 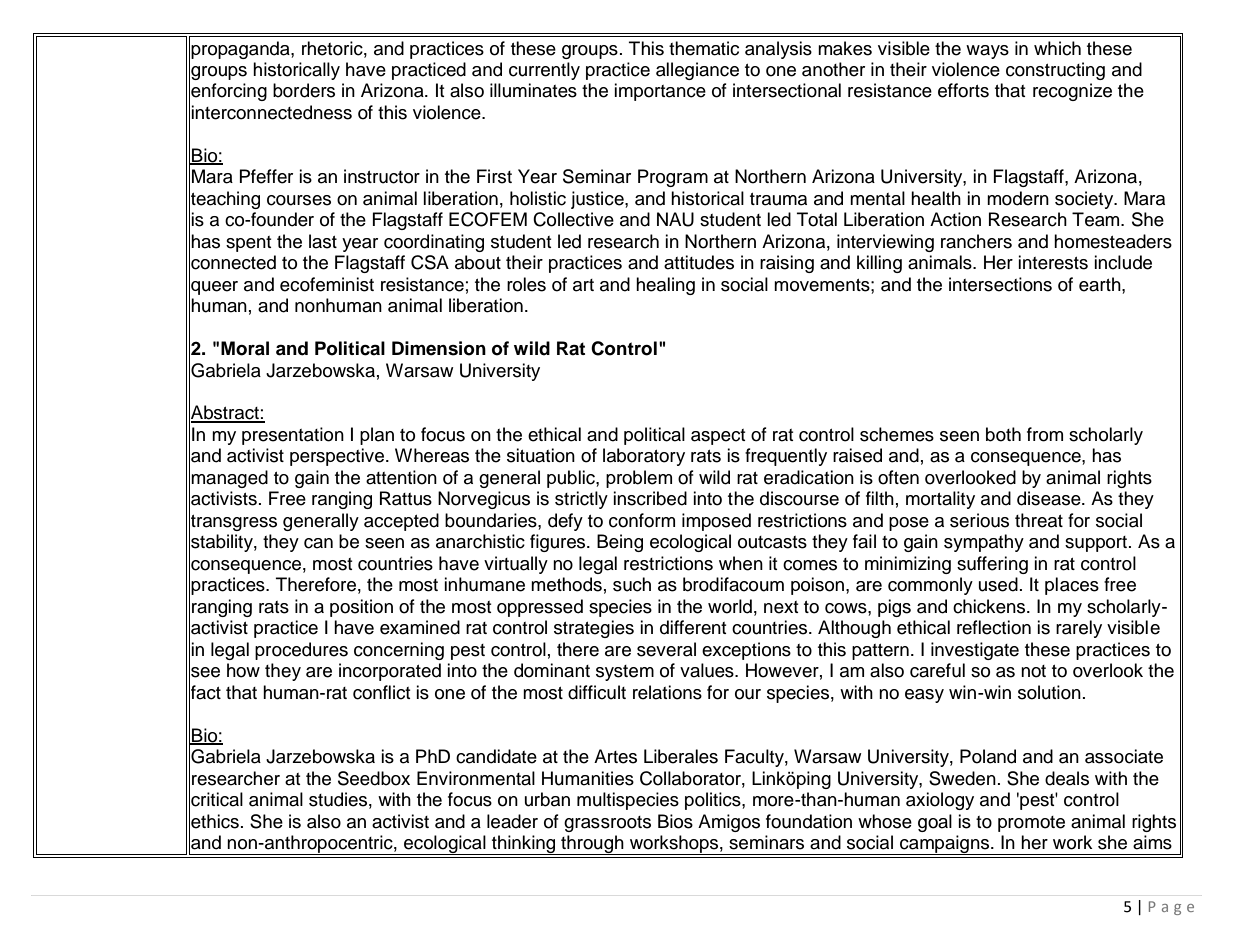 I want to click on places, so click(x=1072, y=586).
